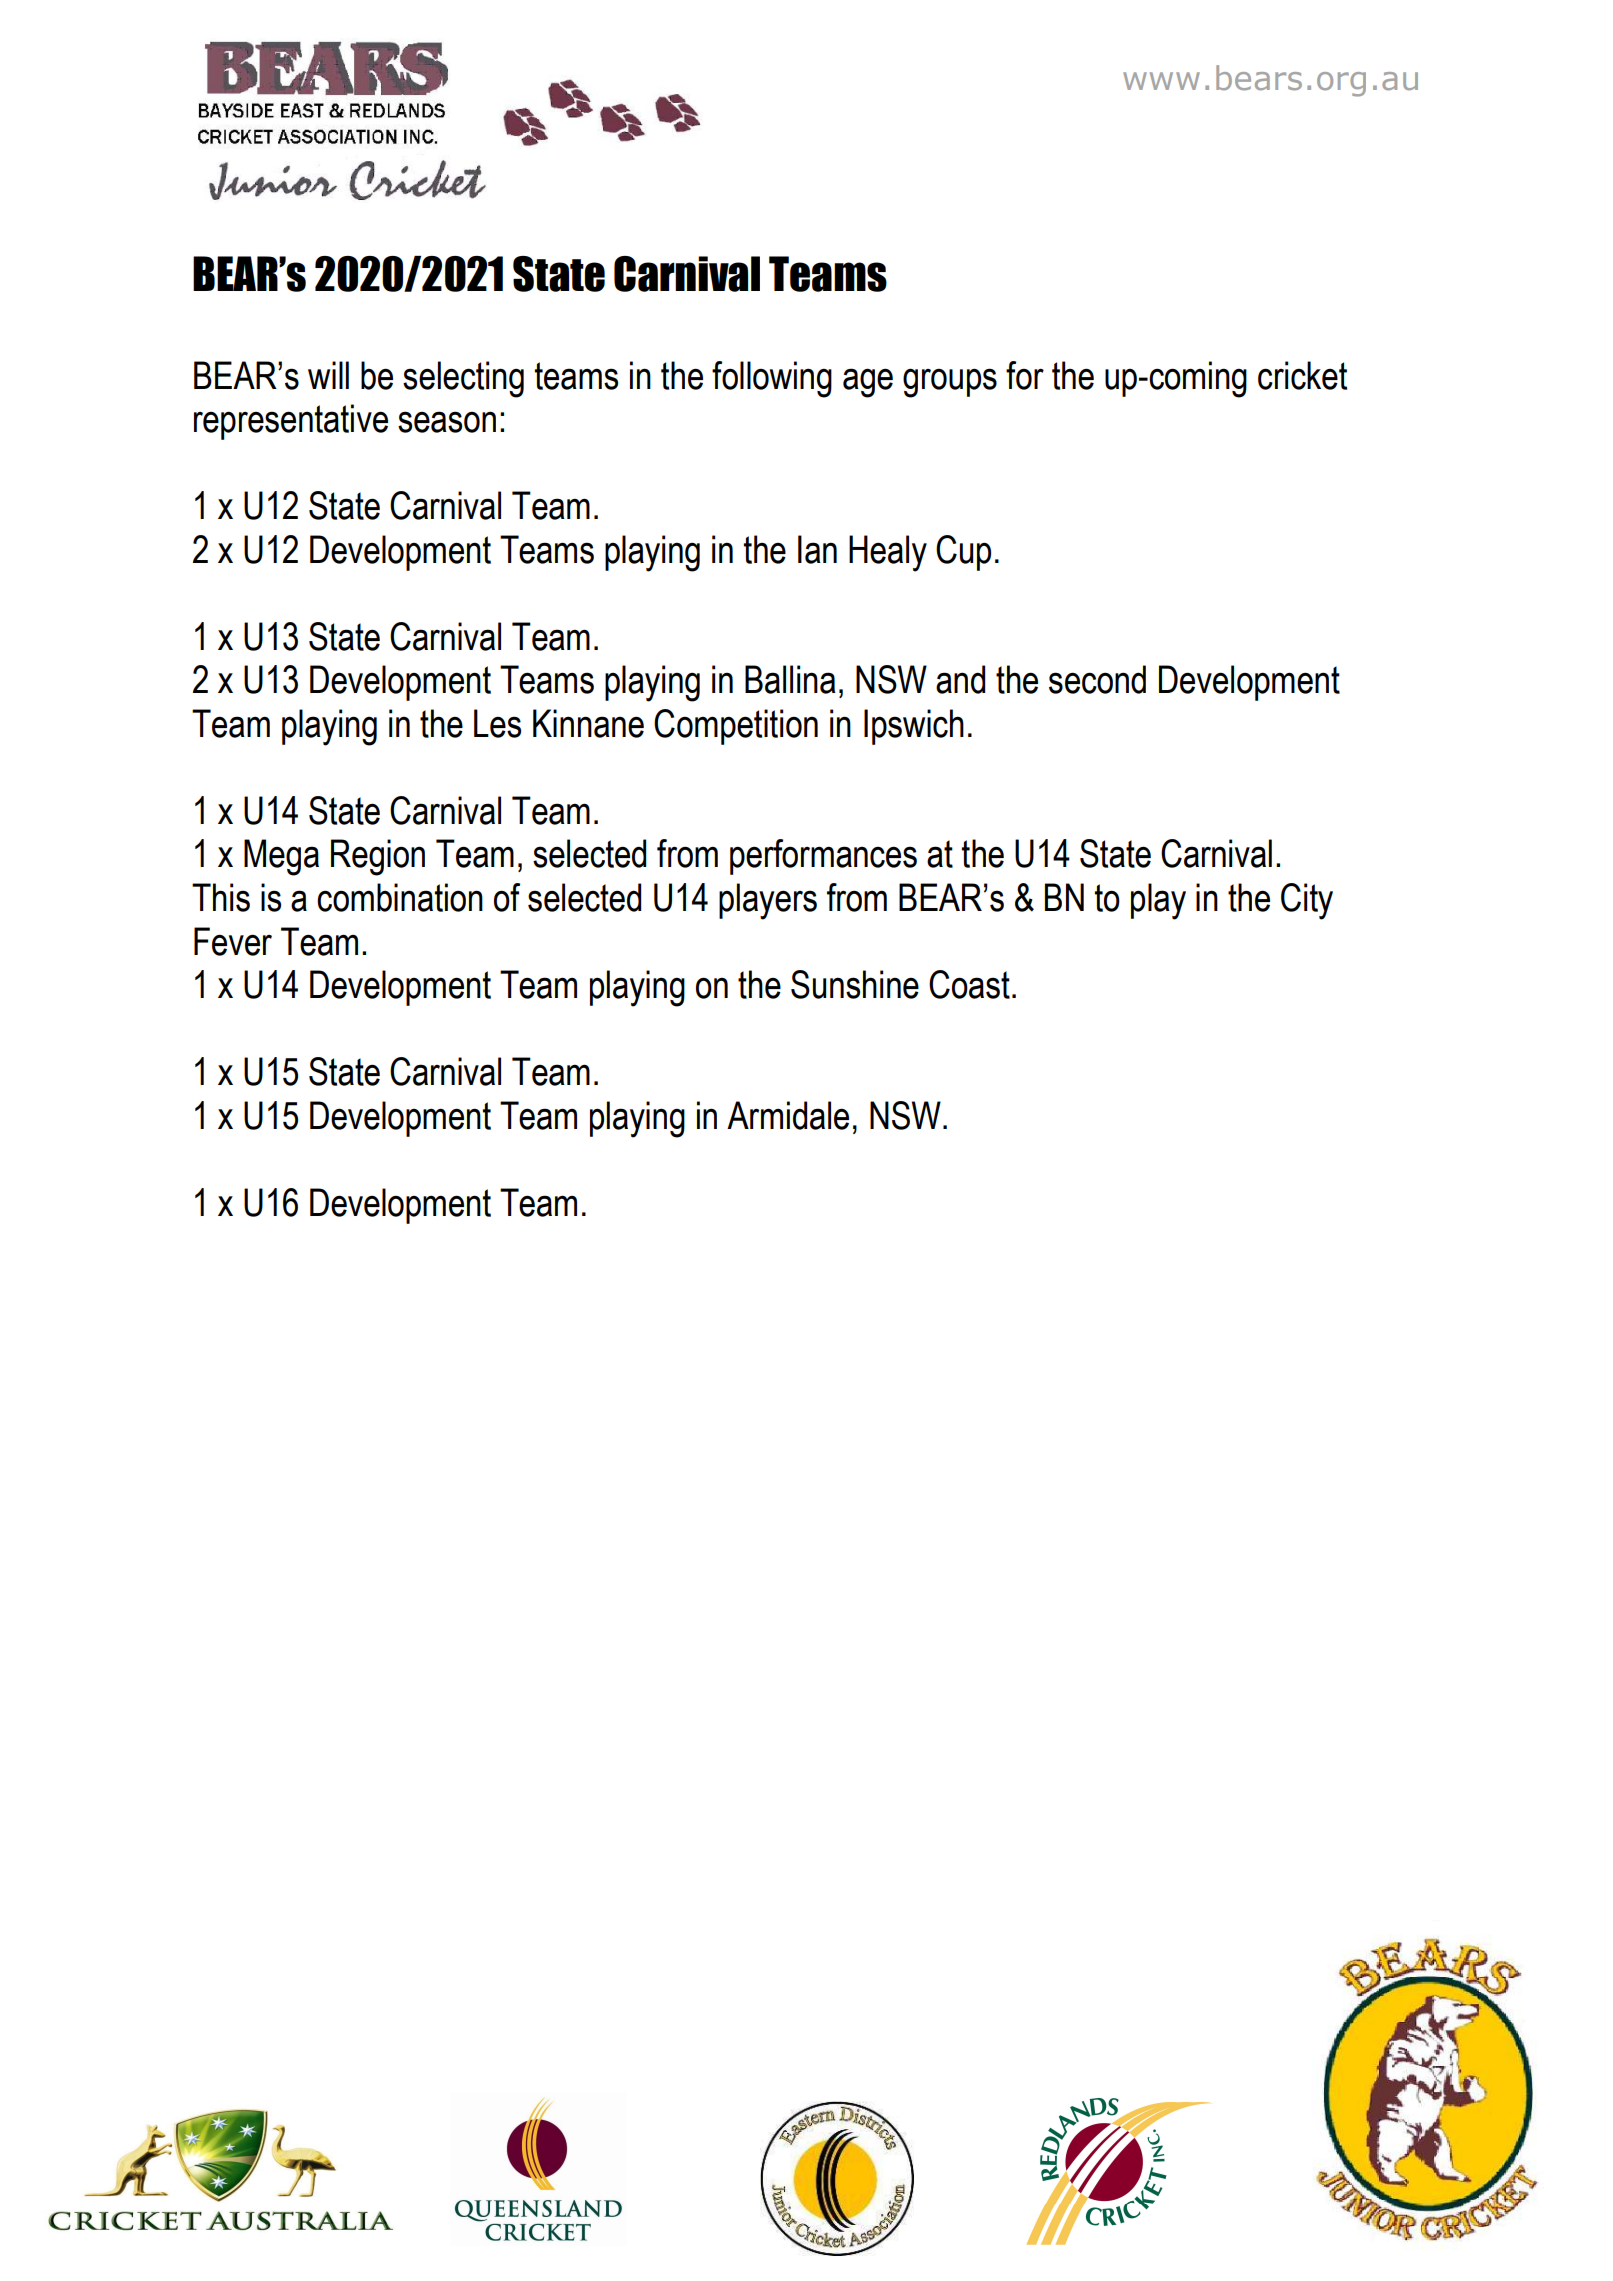 This image has width=1613, height=2281. What do you see at coordinates (888, 553) in the image?
I see `Healy` at bounding box center [888, 553].
